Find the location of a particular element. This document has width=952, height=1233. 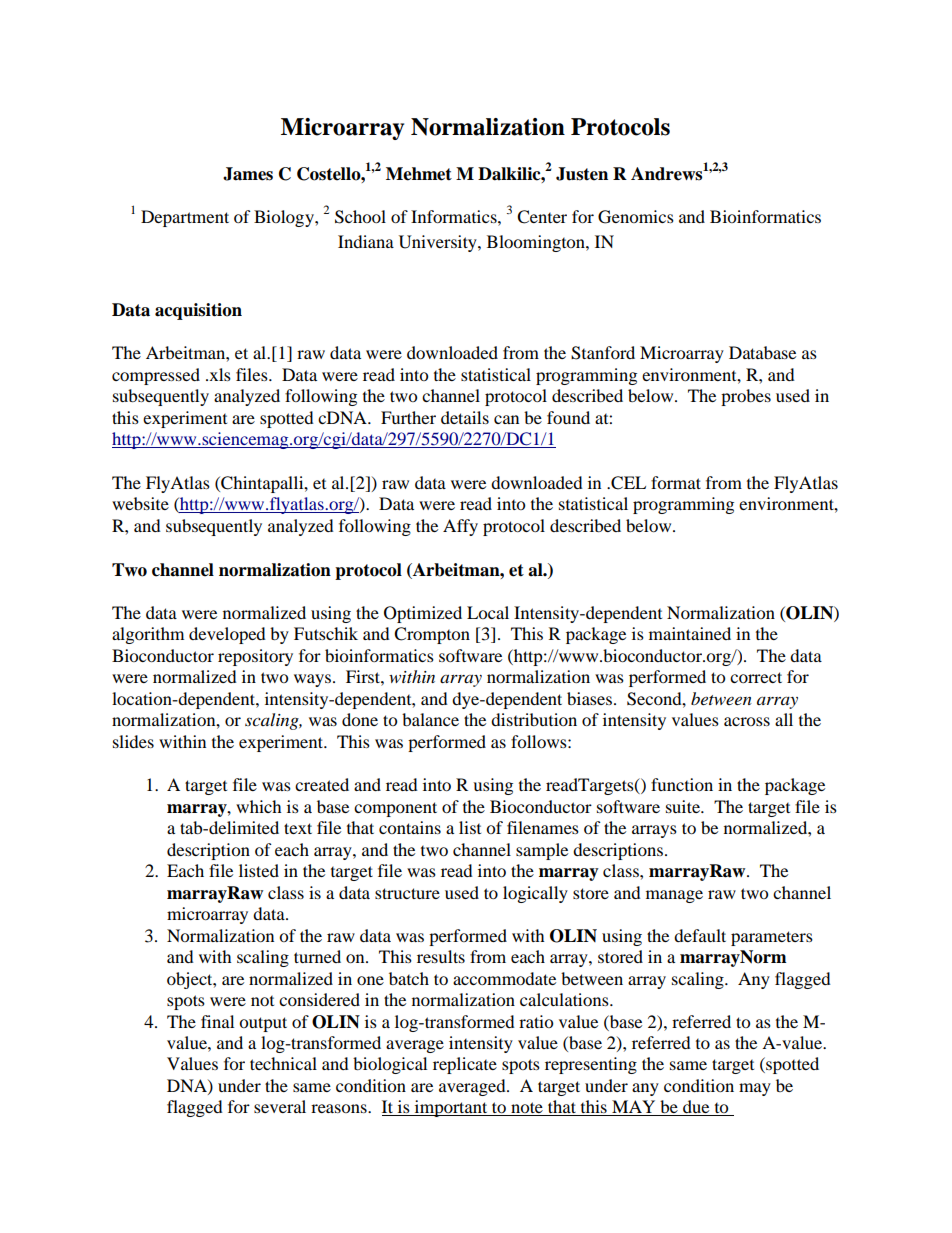

Optimized is located at coordinates (423, 614).
